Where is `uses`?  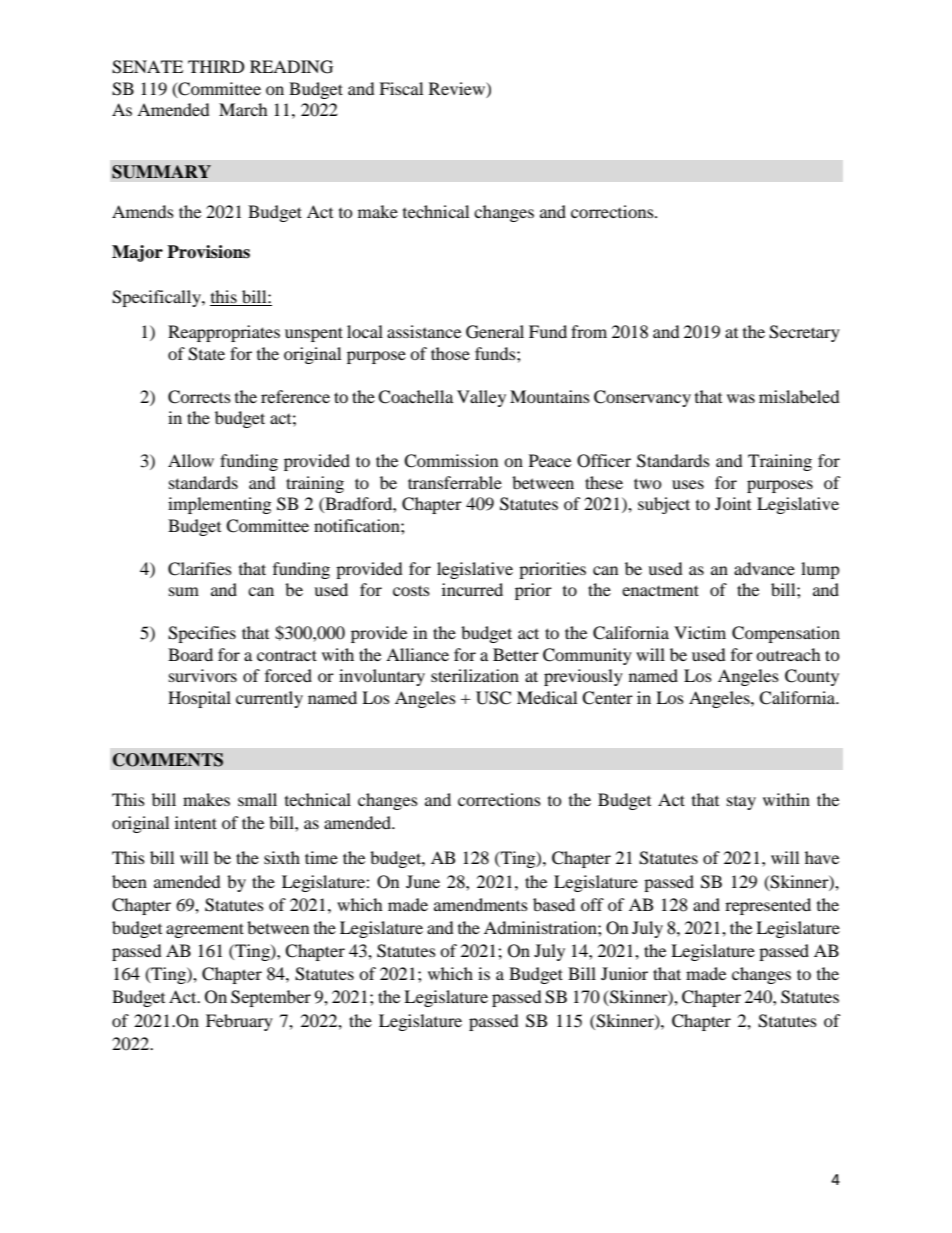 uses is located at coordinates (688, 484).
